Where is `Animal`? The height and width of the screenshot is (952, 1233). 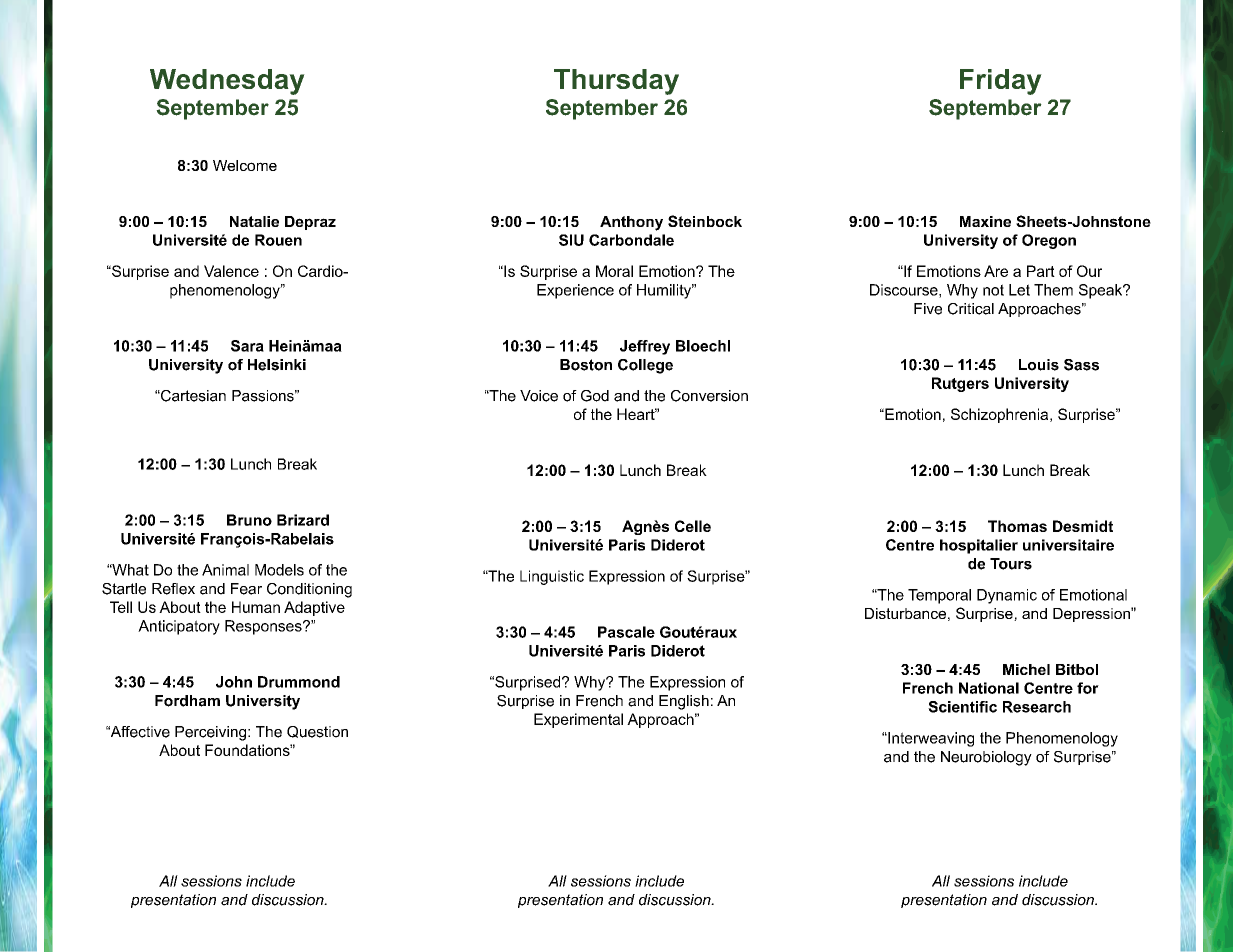
Animal is located at coordinates (225, 570).
